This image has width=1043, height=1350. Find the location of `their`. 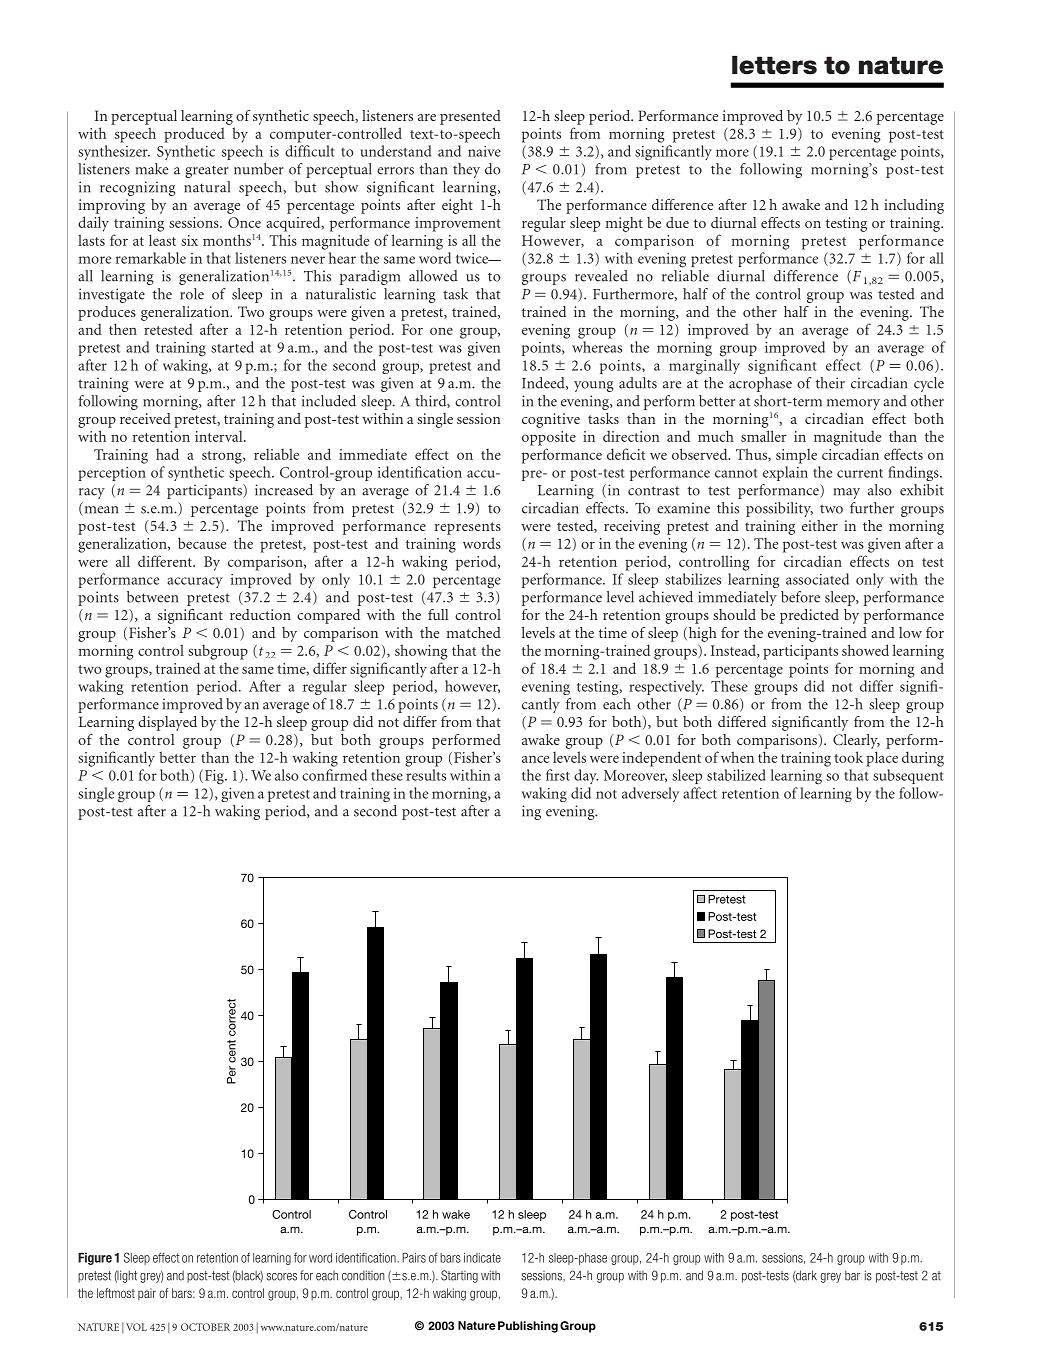

their is located at coordinates (830, 383).
